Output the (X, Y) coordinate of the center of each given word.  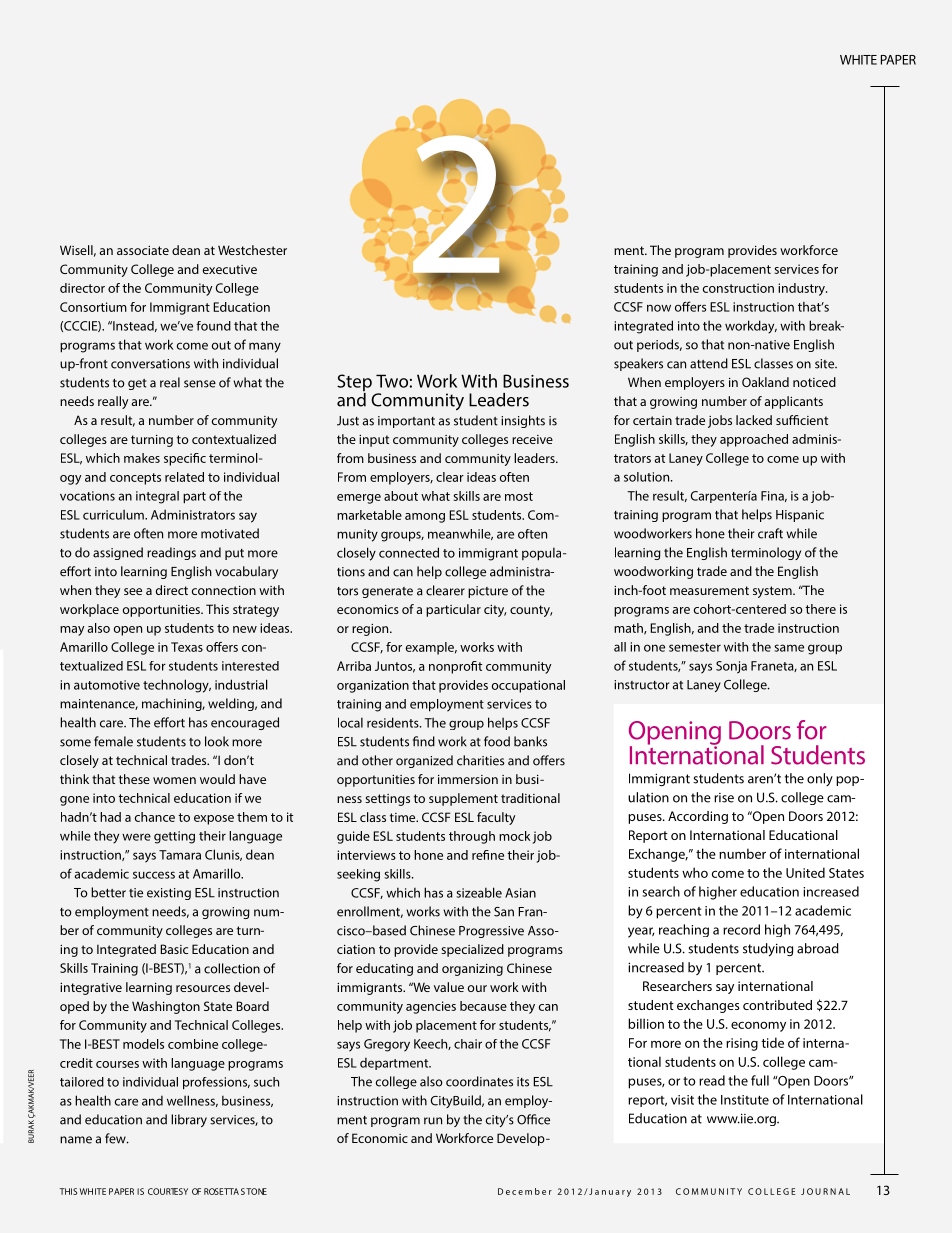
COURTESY (168, 1191)
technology (177, 686)
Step (354, 384)
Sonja (731, 667)
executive (230, 269)
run (433, 1121)
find (424, 741)
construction (738, 288)
